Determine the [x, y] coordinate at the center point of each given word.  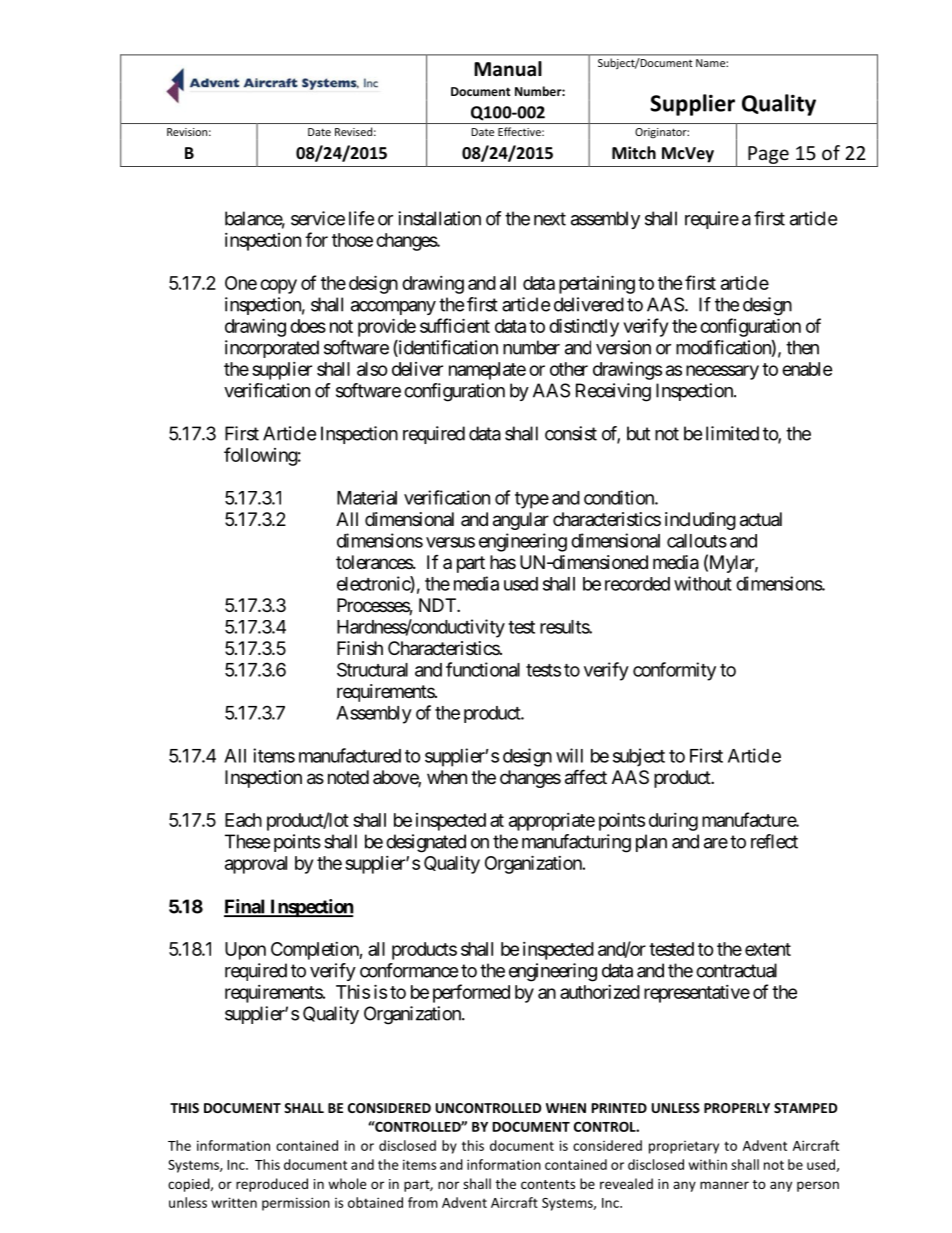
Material [367, 497]
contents [548, 1184]
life [361, 218]
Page [768, 155]
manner [724, 1185]
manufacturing [576, 843]
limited [732, 433]
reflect [774, 841]
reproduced [272, 1185]
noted [348, 777]
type [532, 500]
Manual [508, 69]
